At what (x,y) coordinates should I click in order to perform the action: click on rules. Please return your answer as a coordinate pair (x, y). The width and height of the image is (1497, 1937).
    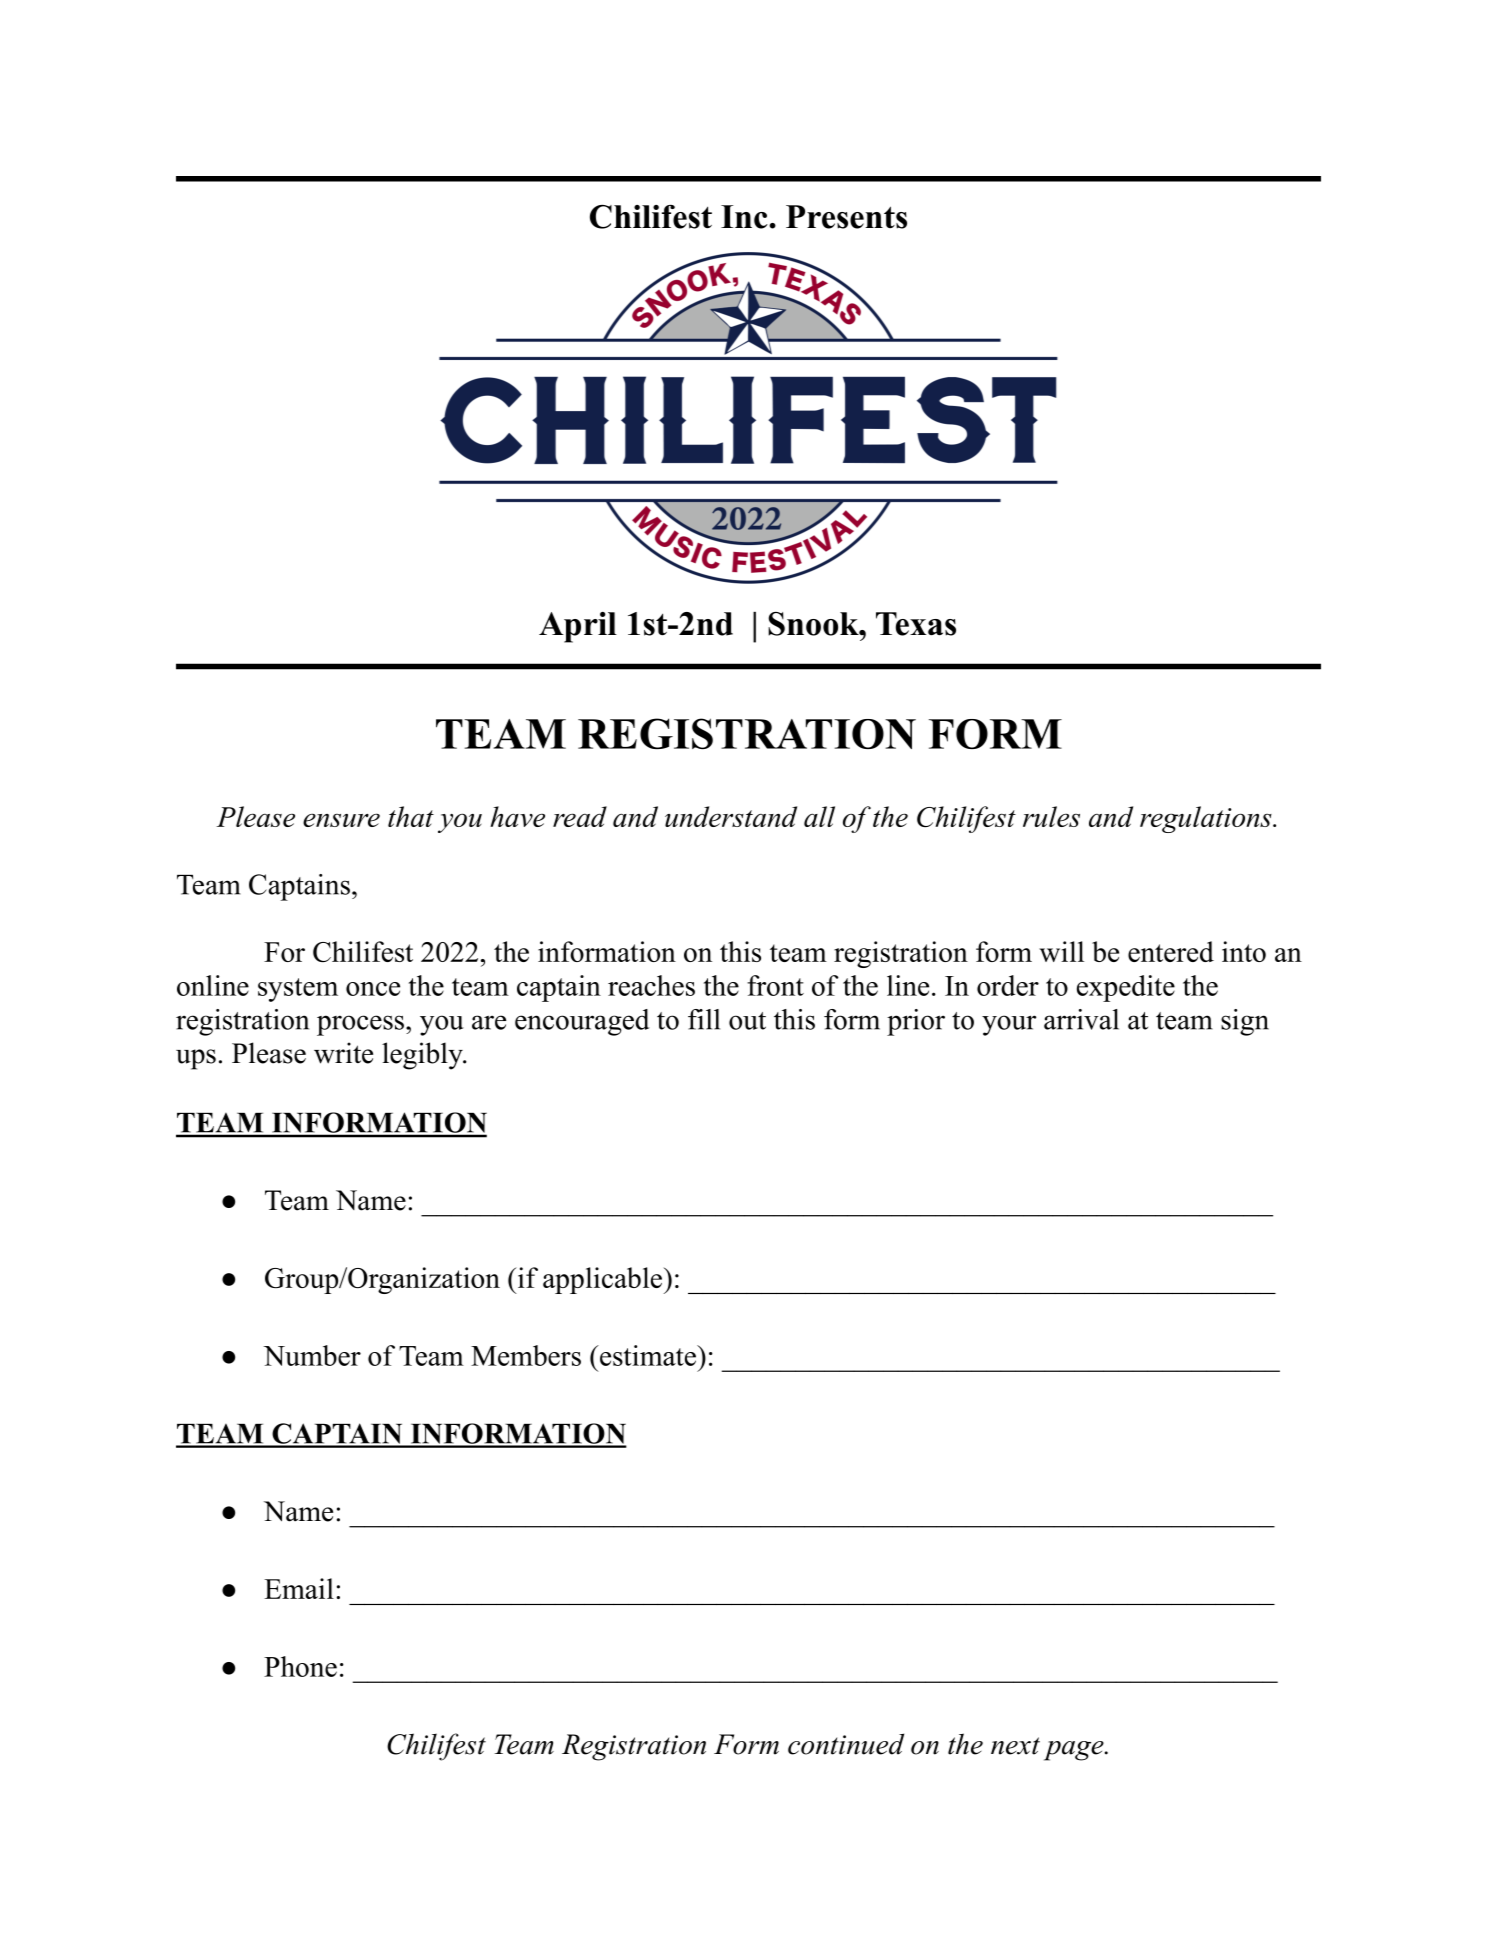
    Looking at the image, I should click on (1051, 816).
